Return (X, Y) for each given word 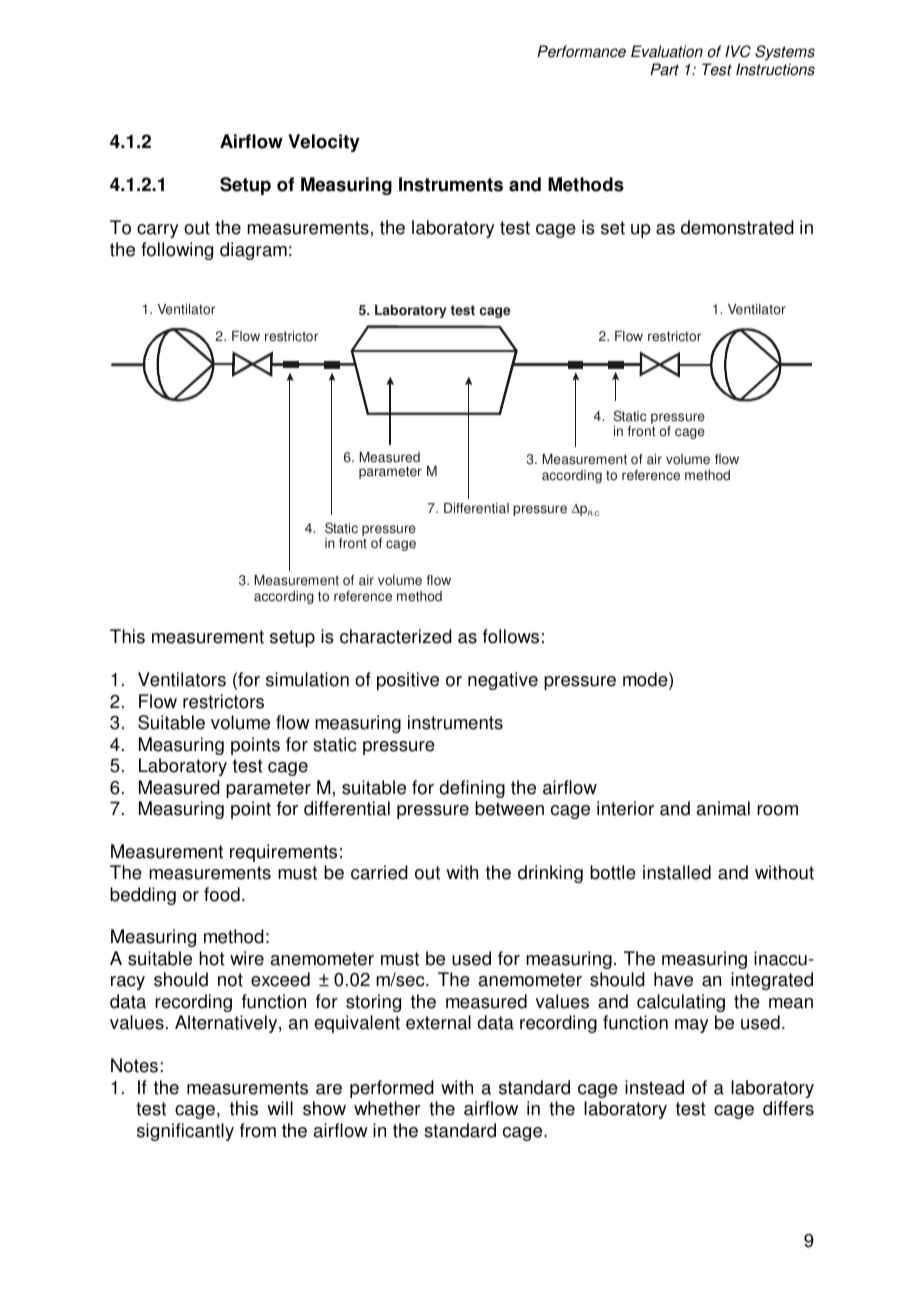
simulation (307, 679)
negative (503, 681)
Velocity (324, 143)
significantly (185, 1132)
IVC (738, 51)
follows (511, 636)
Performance (581, 51)
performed (392, 1089)
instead (654, 1087)
